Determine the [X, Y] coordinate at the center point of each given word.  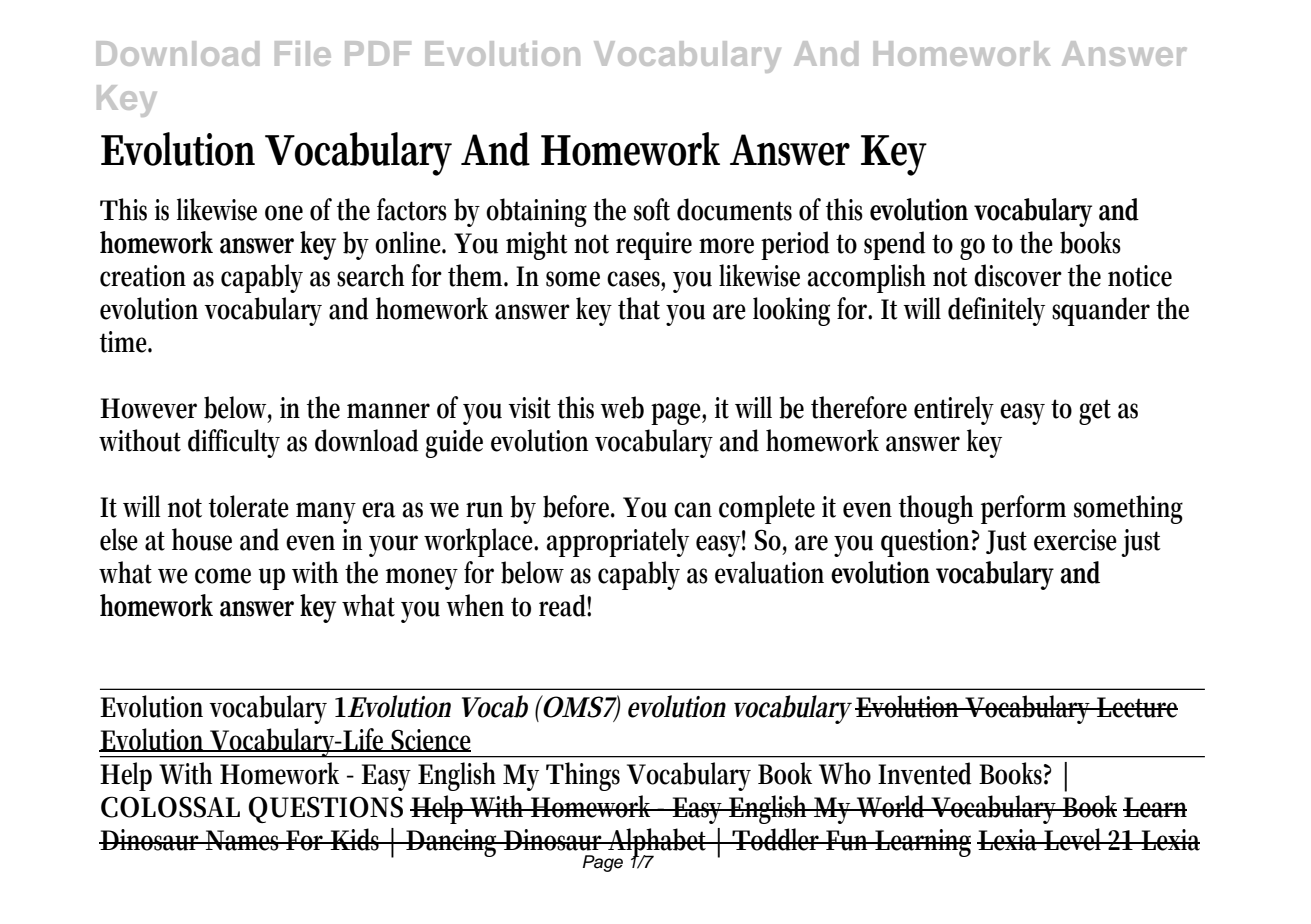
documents [734, 209]
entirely [954, 410]
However [148, 408]
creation [143, 276]
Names [244, 840]
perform [1023, 509]
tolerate [249, 506]
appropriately [618, 542]
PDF [378, 53]
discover [1018, 275]
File [303, 53]
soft [652, 209]
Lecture [1136, 707]
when [475, 605]
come [223, 576]
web [622, 407]
